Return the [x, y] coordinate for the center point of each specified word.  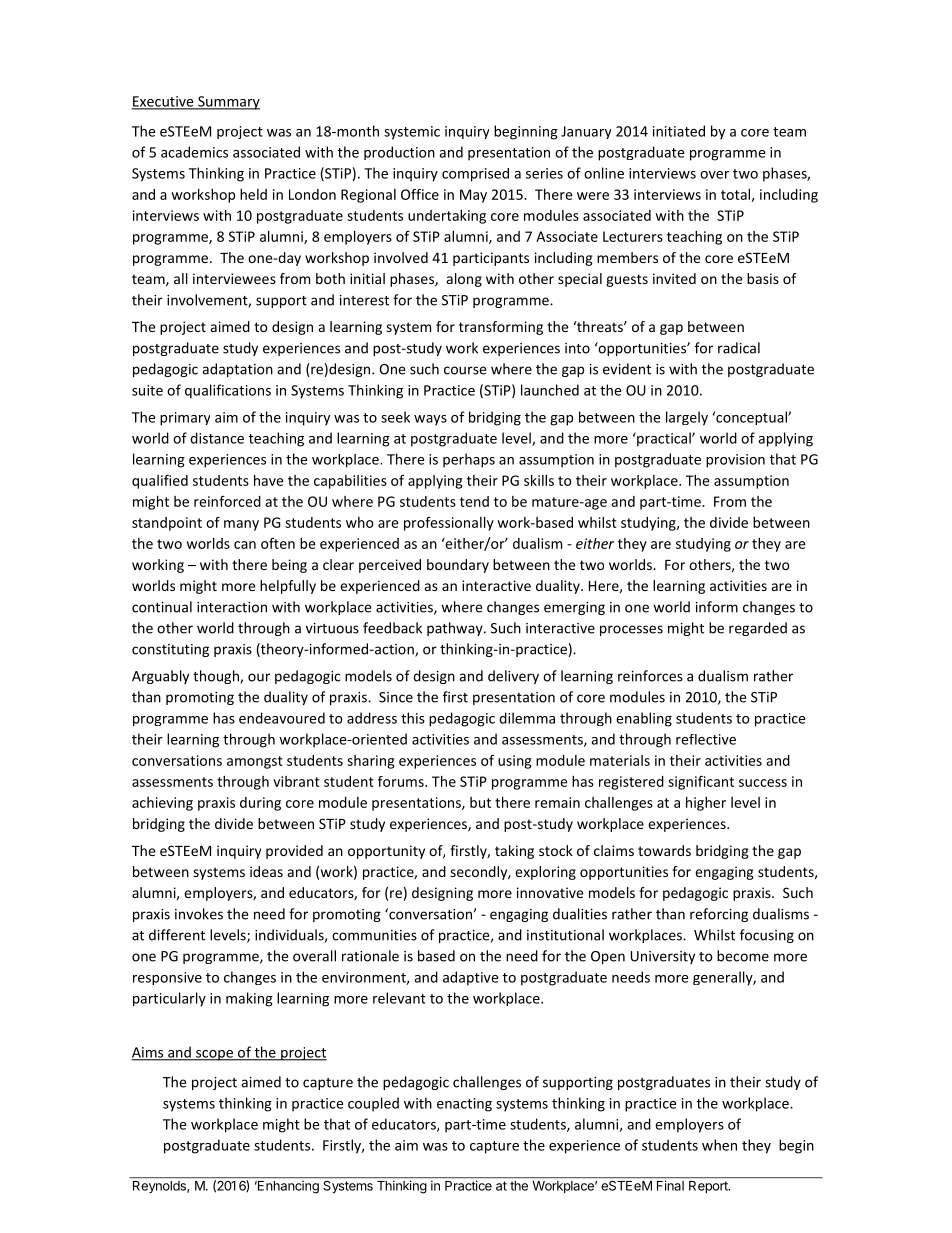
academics [194, 152]
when [719, 1145]
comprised [475, 175]
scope [214, 1055]
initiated [679, 131]
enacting [464, 1105]
